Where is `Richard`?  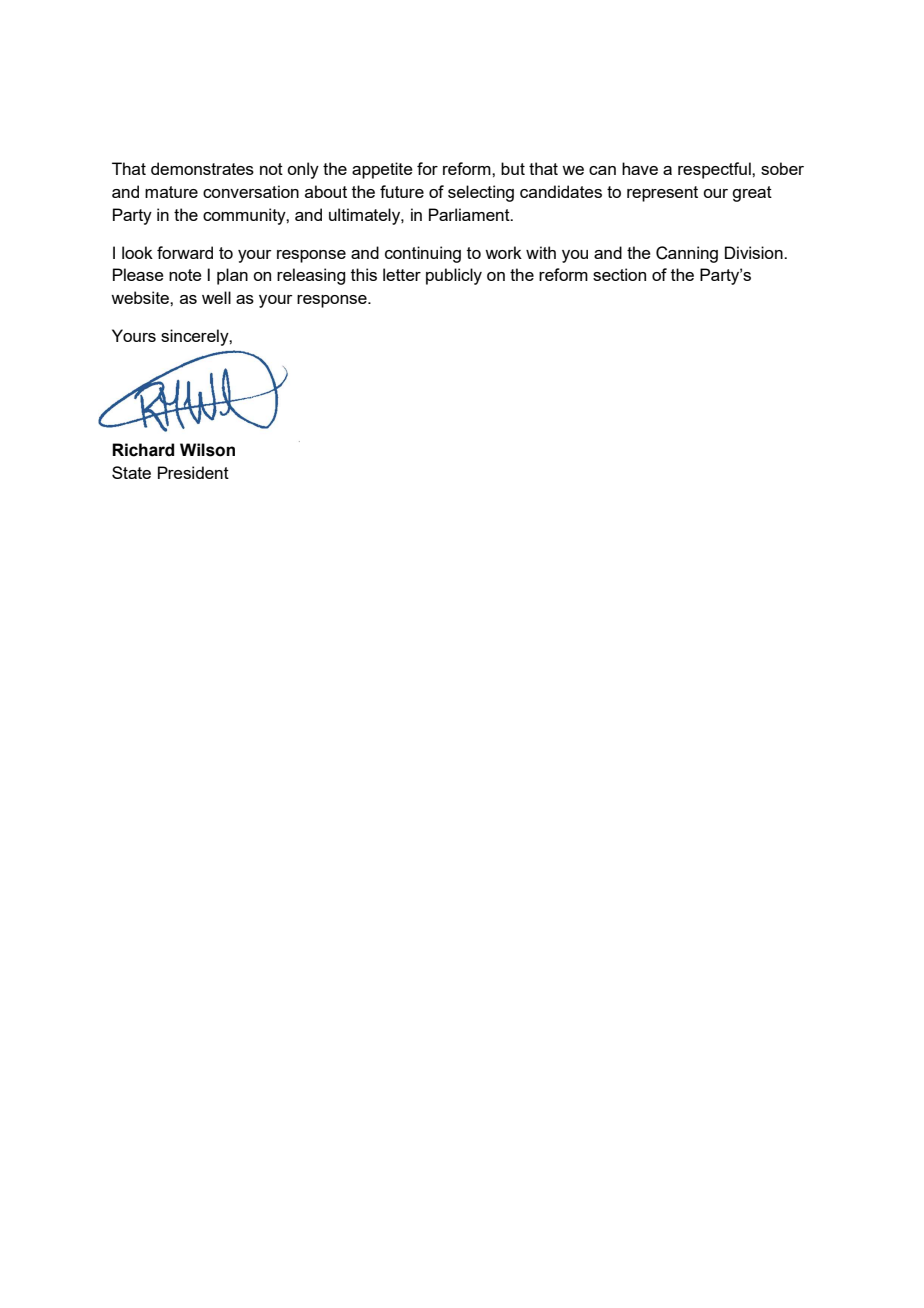
Richard is located at coordinates (143, 450).
